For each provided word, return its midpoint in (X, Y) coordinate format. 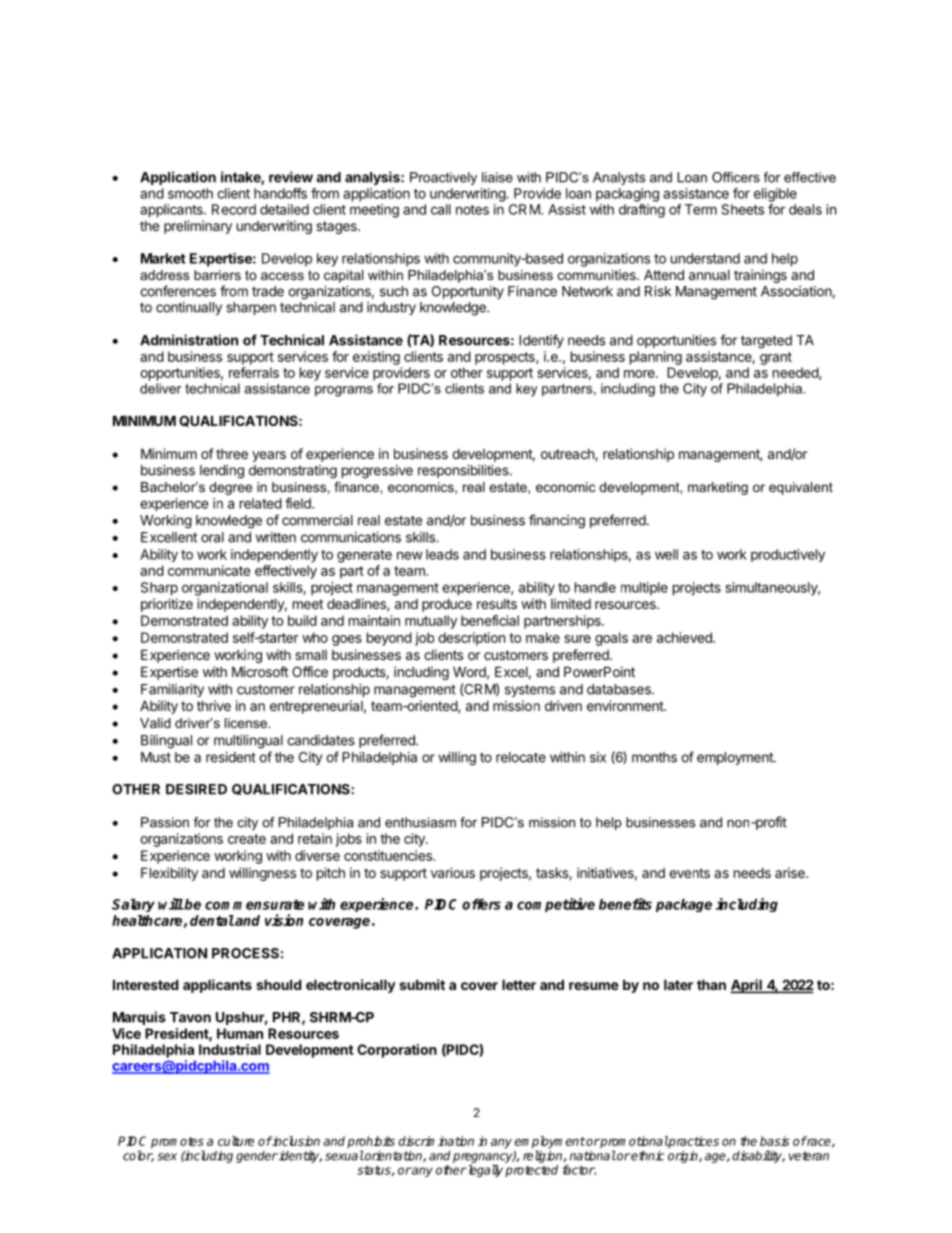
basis (774, 1141)
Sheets (742, 209)
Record (234, 209)
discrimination (436, 1141)
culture (236, 1141)
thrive (214, 705)
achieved (685, 637)
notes (472, 210)
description (471, 639)
